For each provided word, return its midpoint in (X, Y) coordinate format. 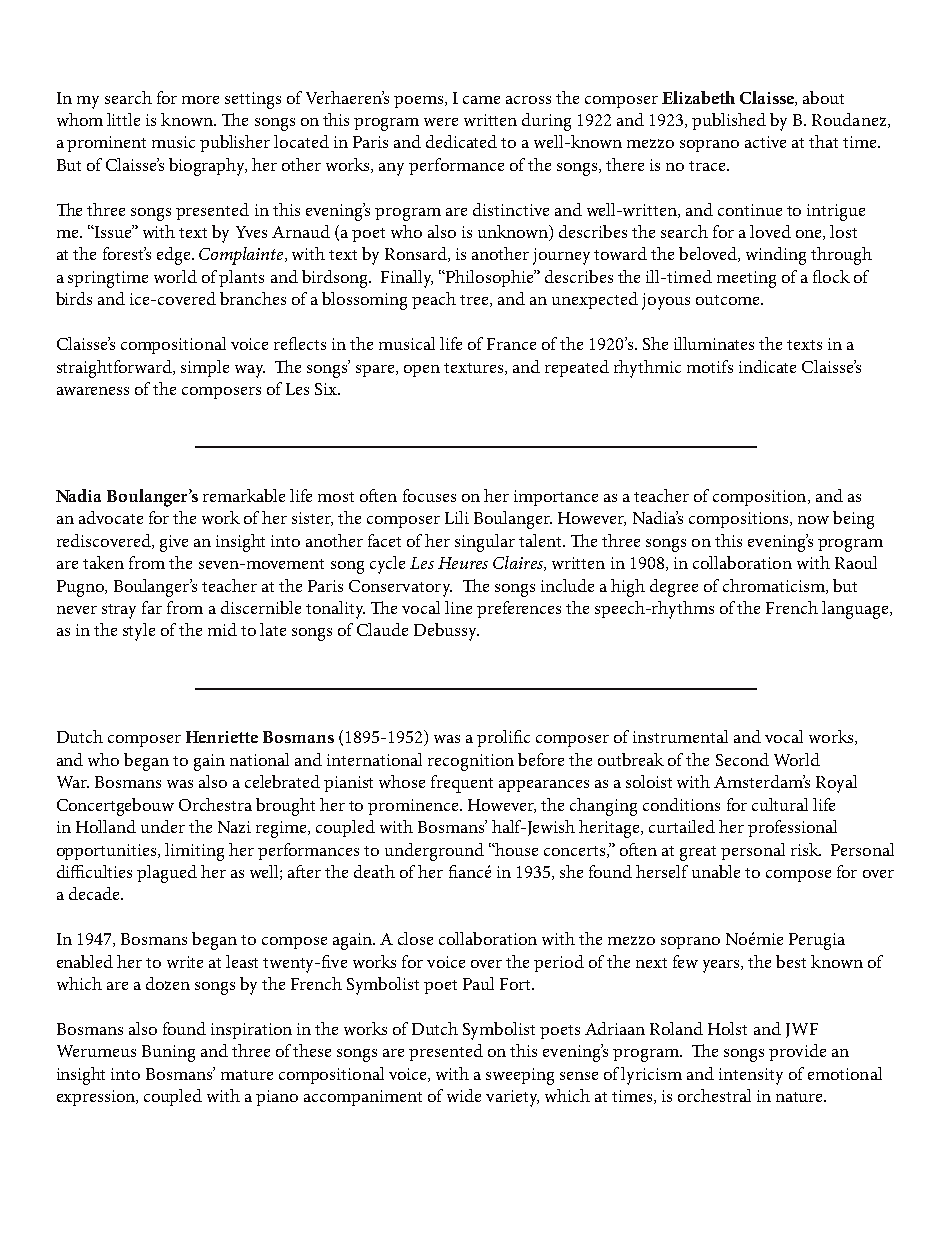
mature (247, 1075)
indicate (767, 366)
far (152, 607)
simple (205, 368)
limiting (194, 852)
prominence (414, 807)
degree (674, 588)
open (422, 371)
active (765, 142)
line (458, 607)
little (123, 119)
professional (792, 828)
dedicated (461, 141)
